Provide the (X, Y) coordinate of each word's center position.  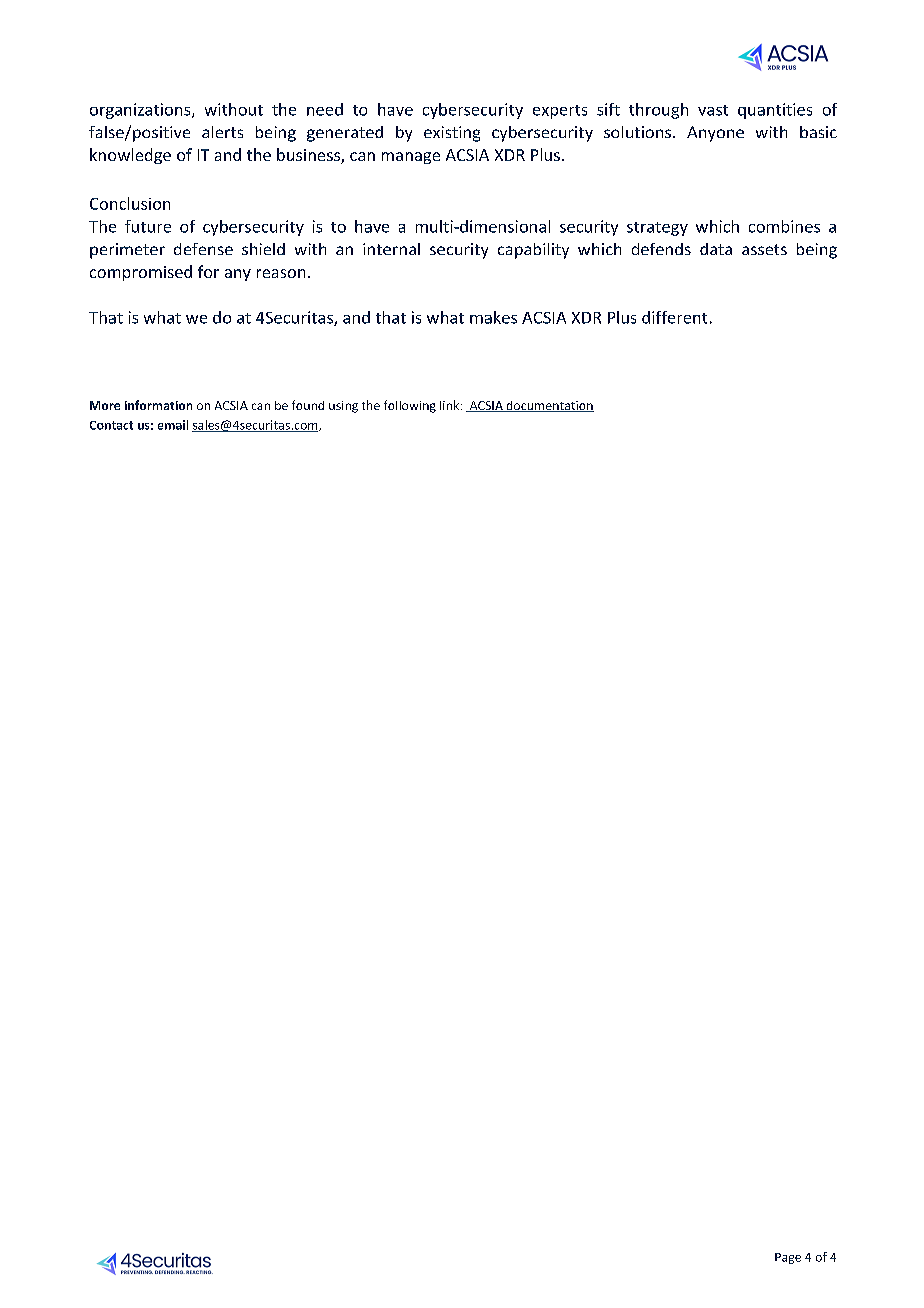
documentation (549, 406)
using (343, 407)
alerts (222, 132)
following (410, 406)
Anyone (715, 134)
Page (788, 1258)
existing (452, 134)
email (173, 425)
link (451, 405)
